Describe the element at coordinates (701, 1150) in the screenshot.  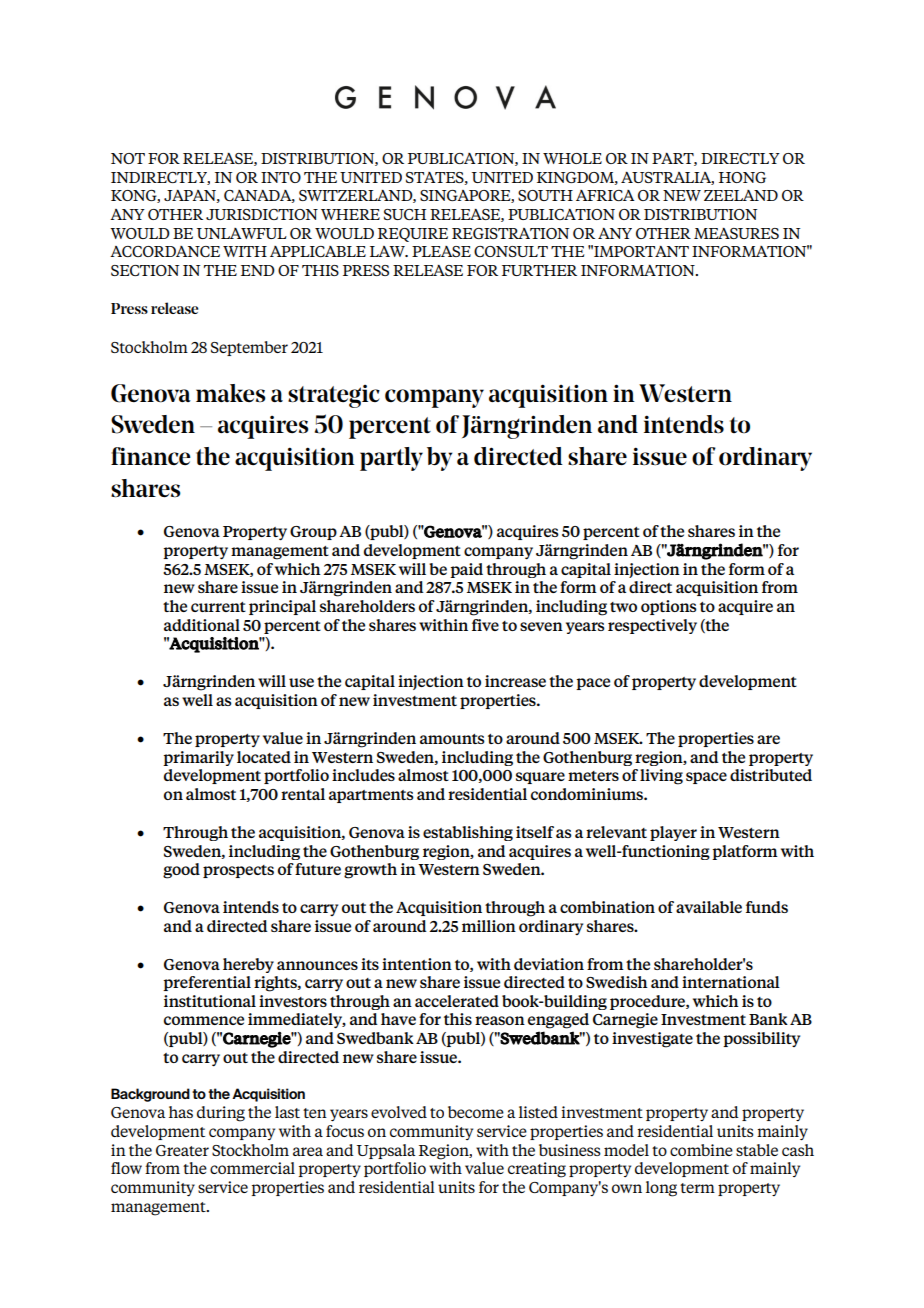
I see `combine` at that location.
